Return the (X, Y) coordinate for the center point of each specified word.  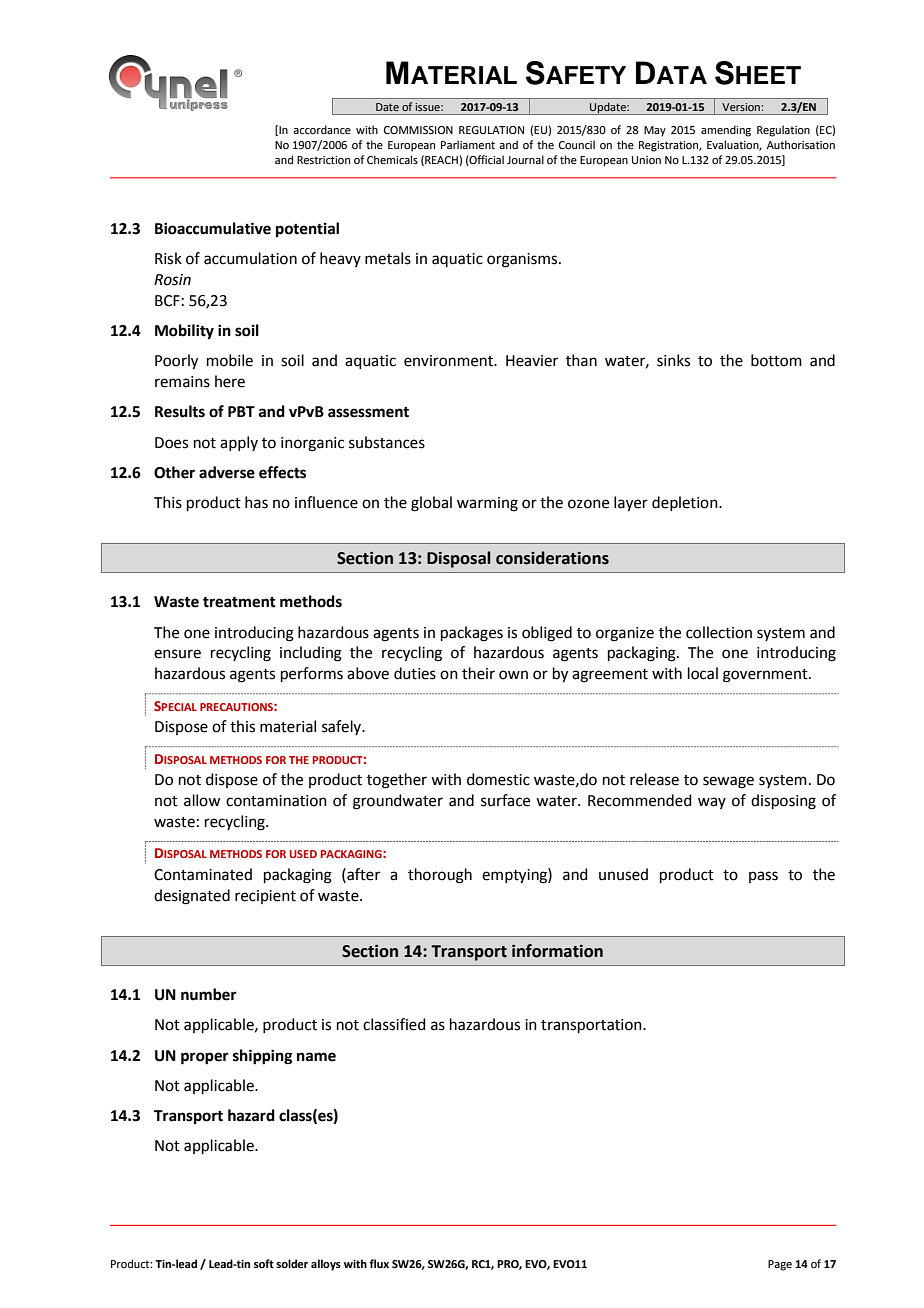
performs (312, 674)
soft (264, 1263)
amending (726, 131)
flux (379, 1263)
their (478, 673)
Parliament (468, 144)
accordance (322, 129)
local (703, 673)
